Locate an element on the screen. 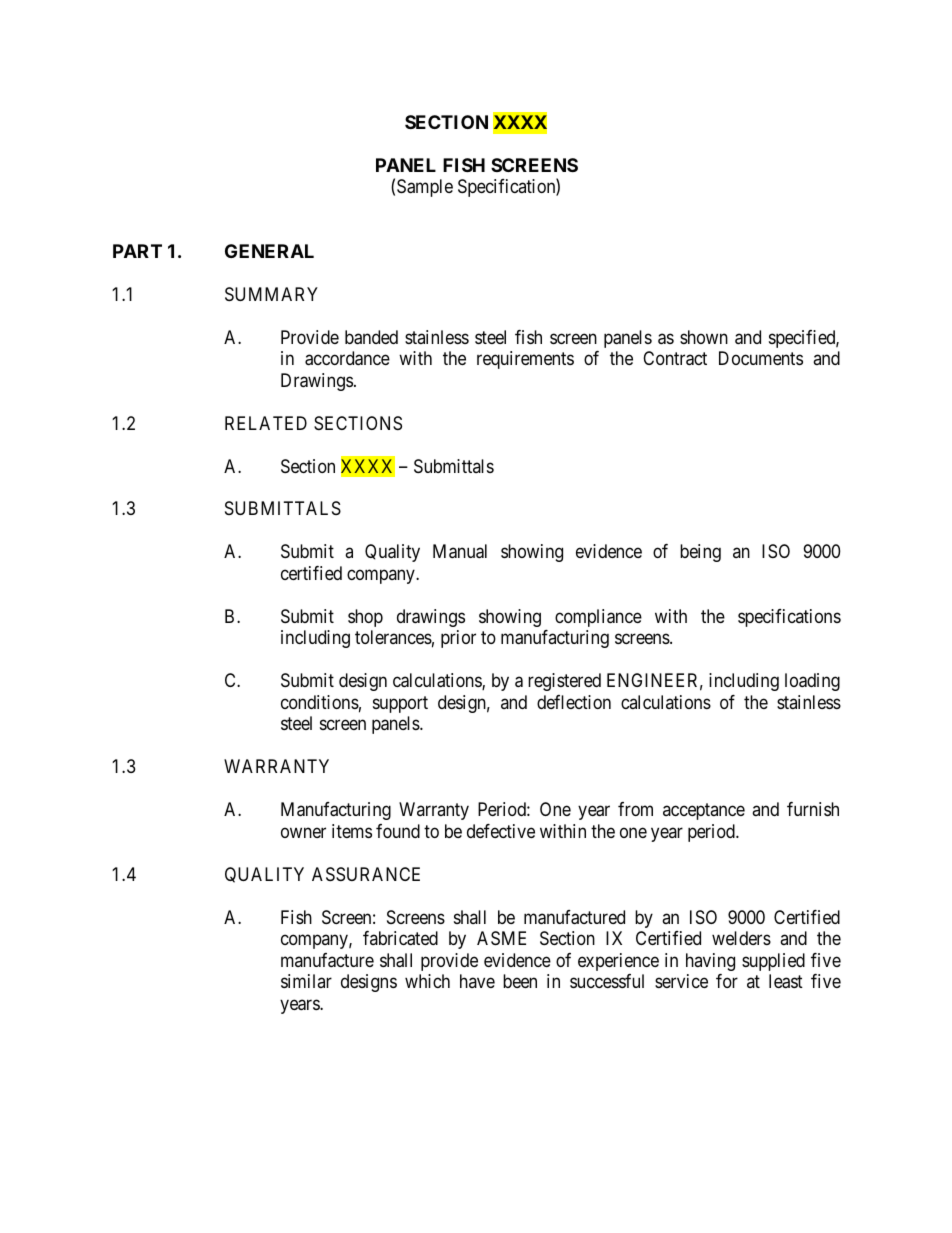  Sample is located at coordinates (425, 188).
